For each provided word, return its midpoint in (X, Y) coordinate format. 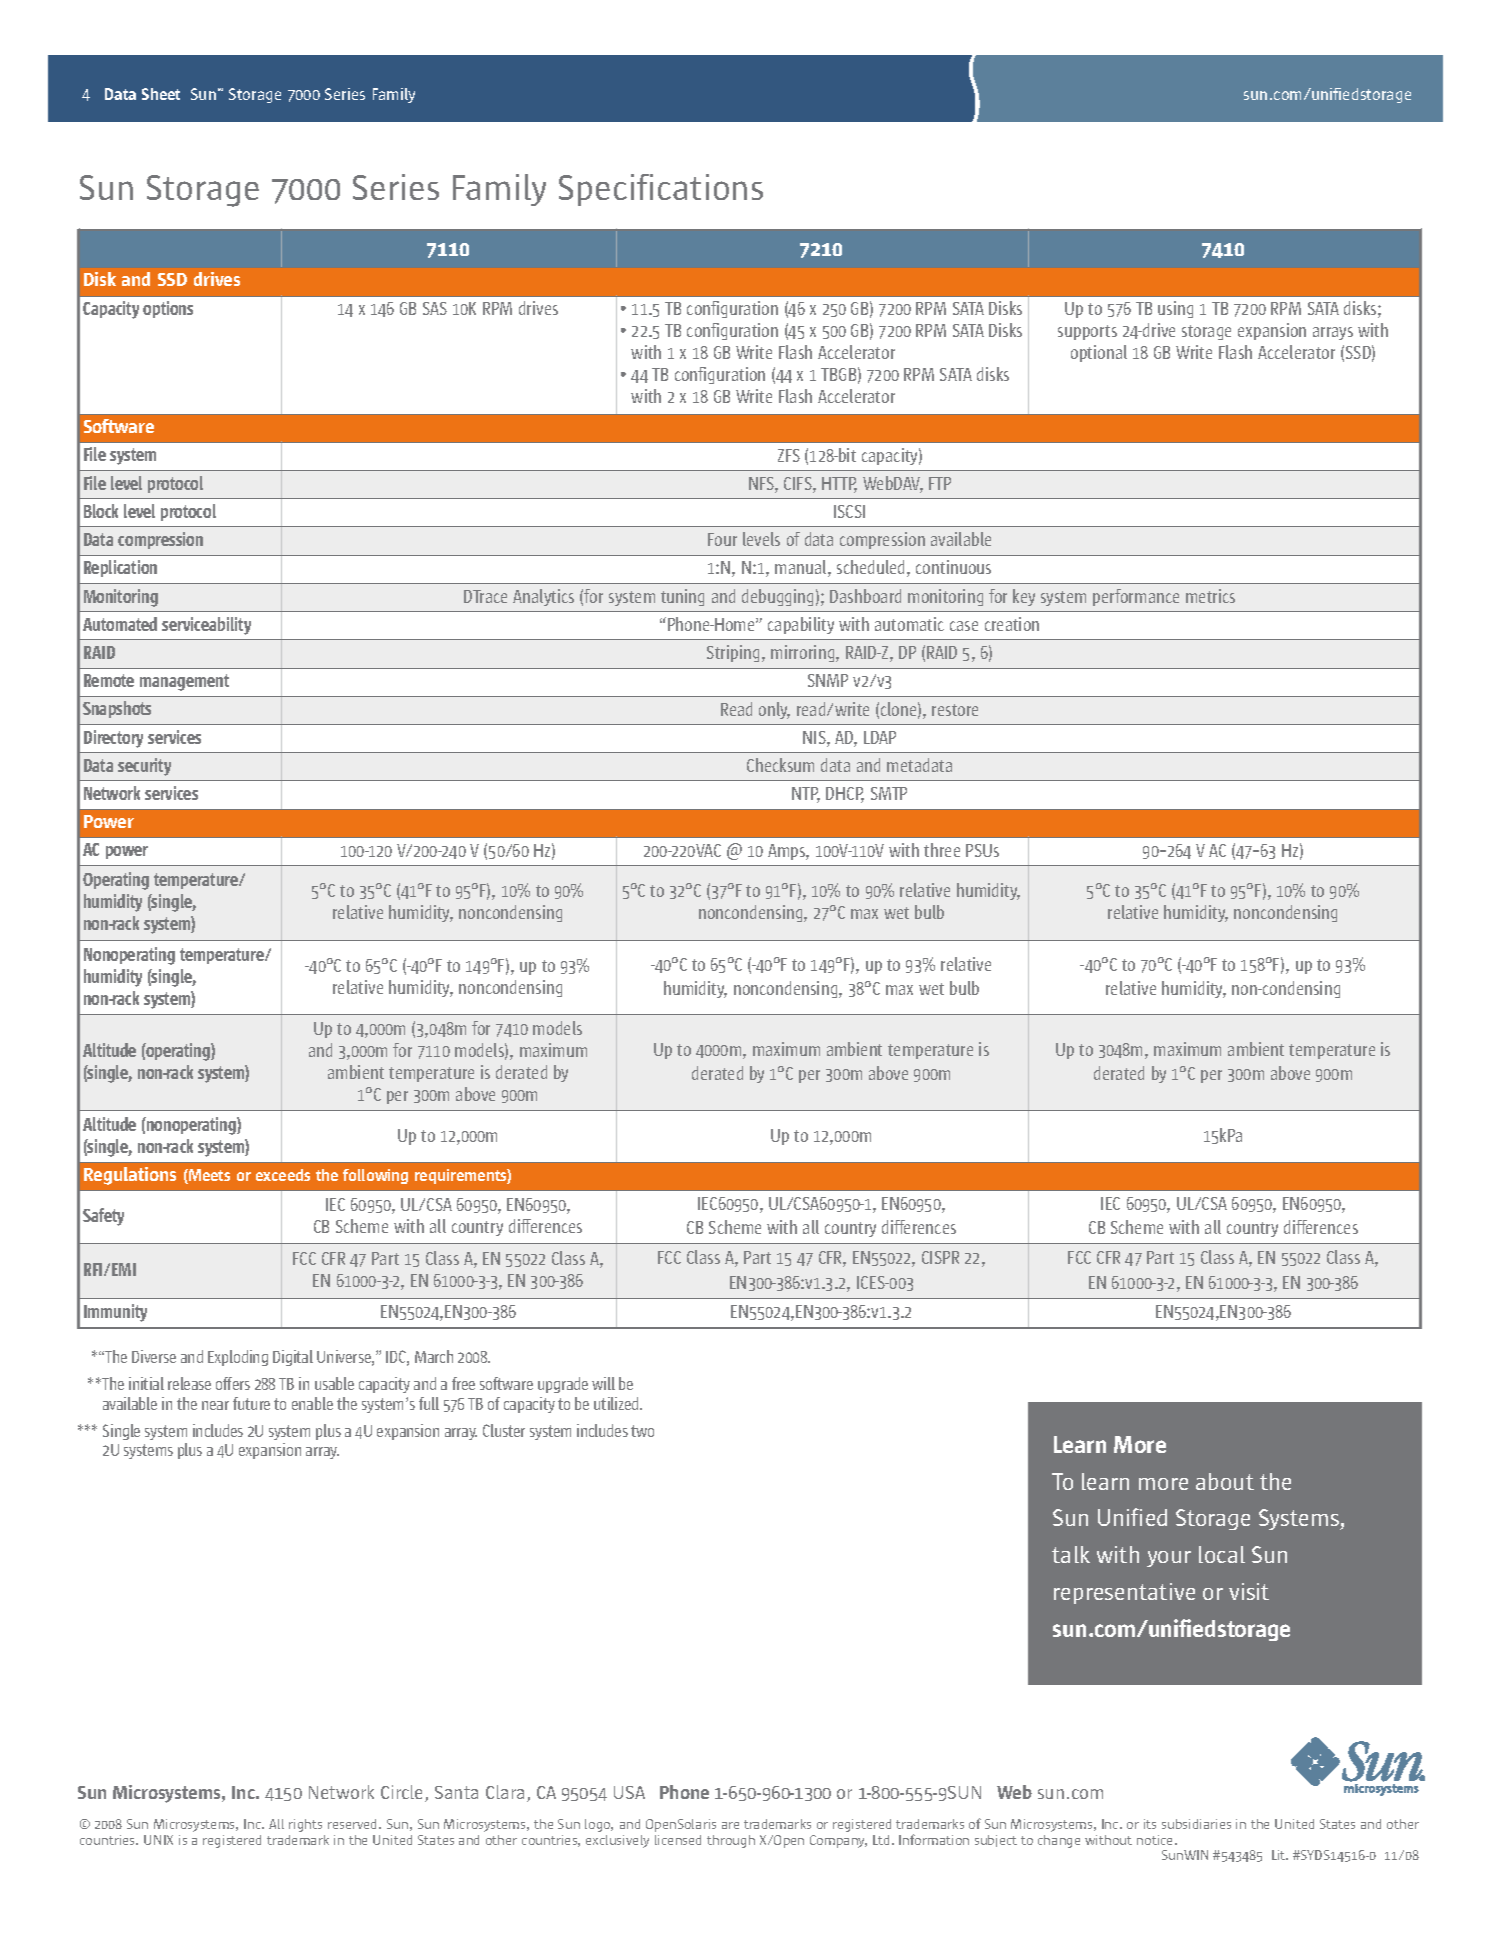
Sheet (161, 94)
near (215, 1405)
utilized (617, 1403)
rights (305, 1825)
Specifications (661, 190)
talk (1071, 1554)
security (144, 767)
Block (101, 511)
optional (1099, 353)
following (375, 1176)
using (1175, 309)
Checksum (780, 765)
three (942, 850)
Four (722, 539)
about (1225, 1481)
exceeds (283, 1175)
